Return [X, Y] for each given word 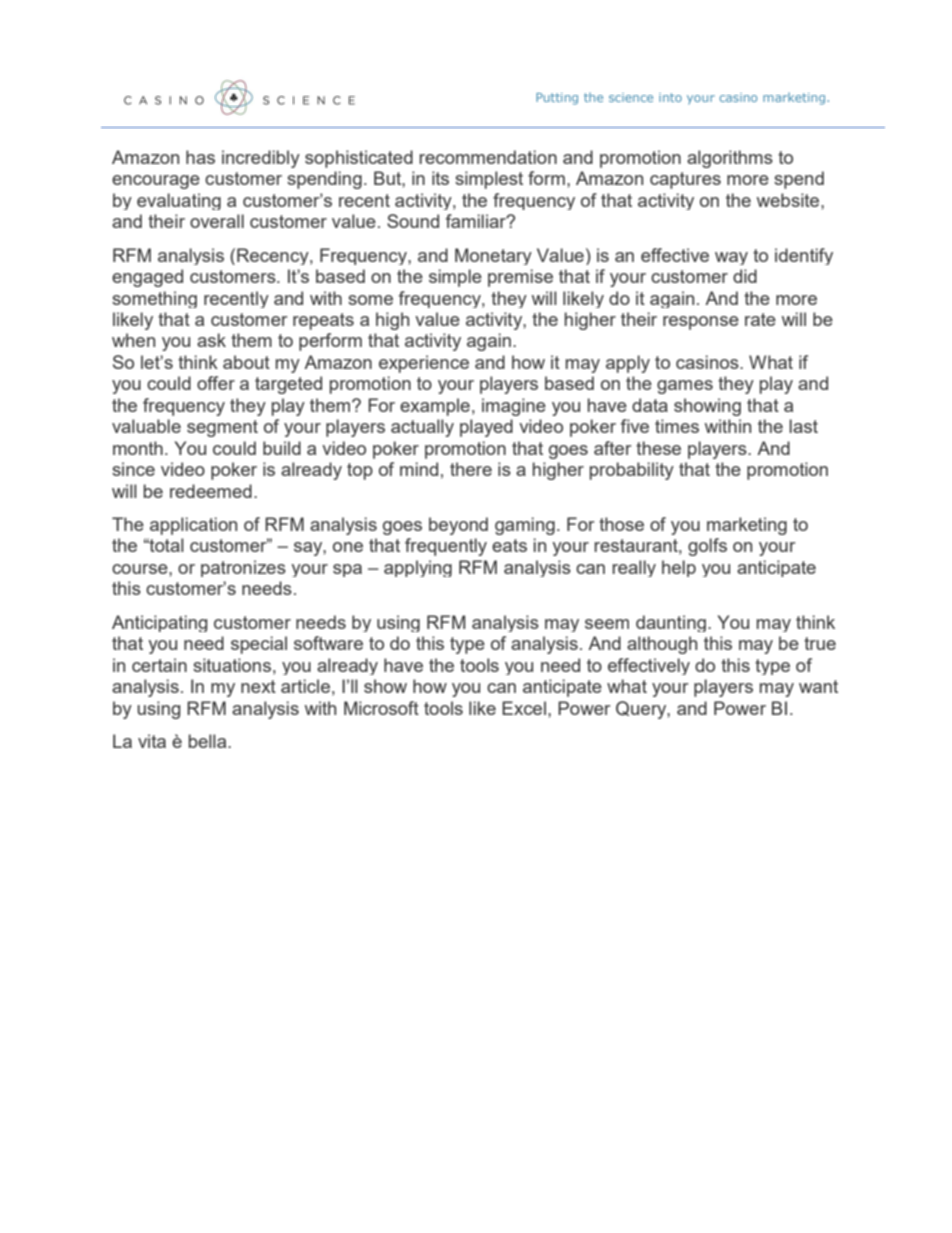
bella [209, 741]
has [200, 157]
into [670, 97]
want [818, 686]
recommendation [488, 157]
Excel [524, 708]
